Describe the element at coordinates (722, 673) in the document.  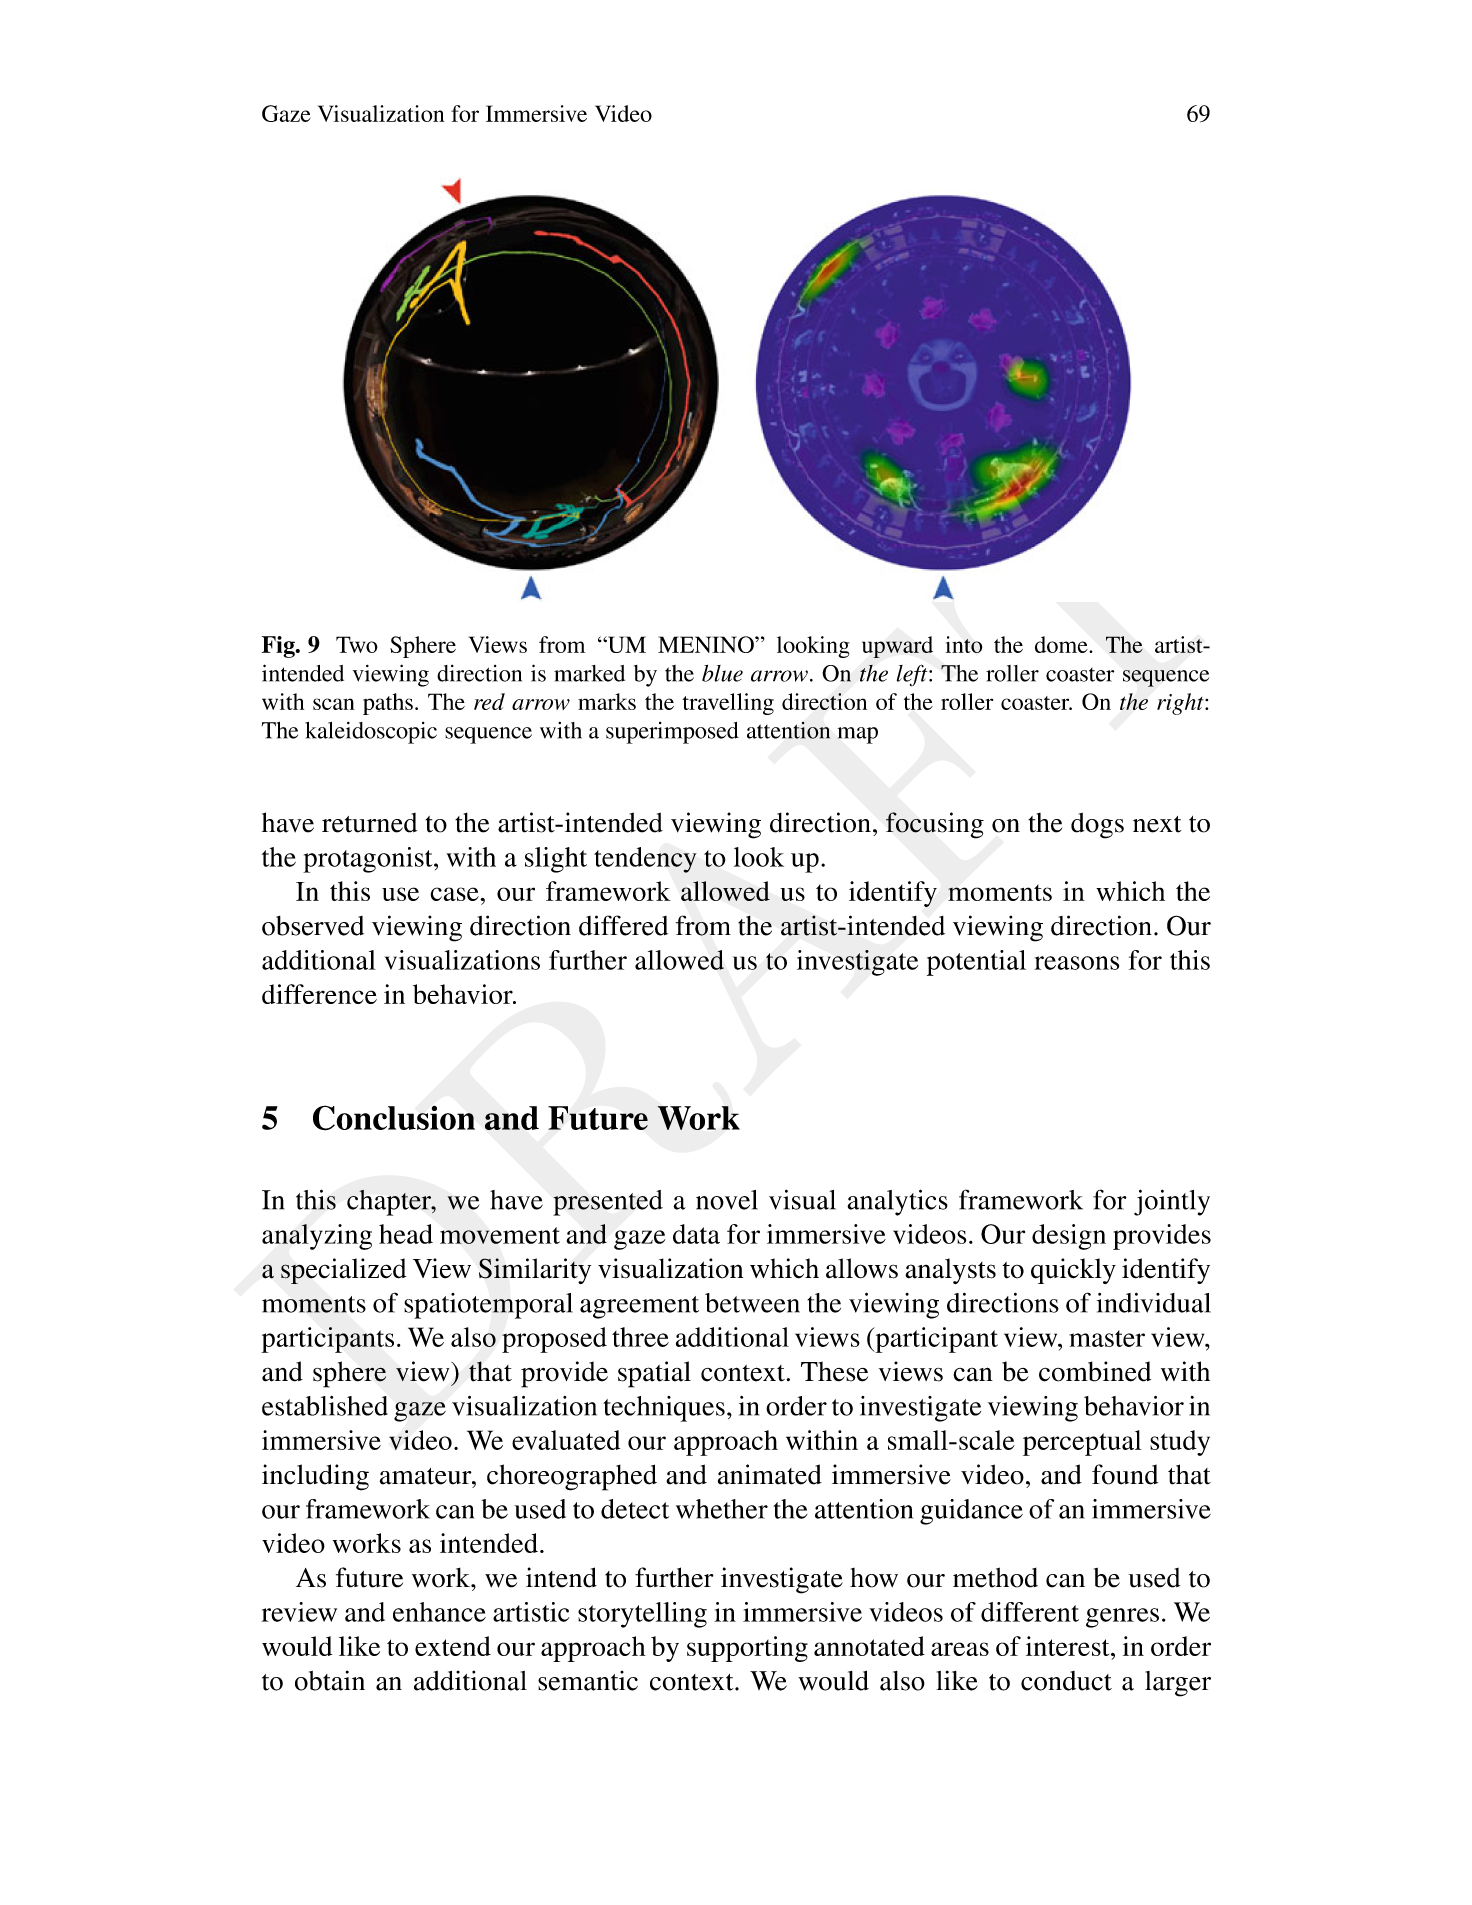
I see `blue` at that location.
